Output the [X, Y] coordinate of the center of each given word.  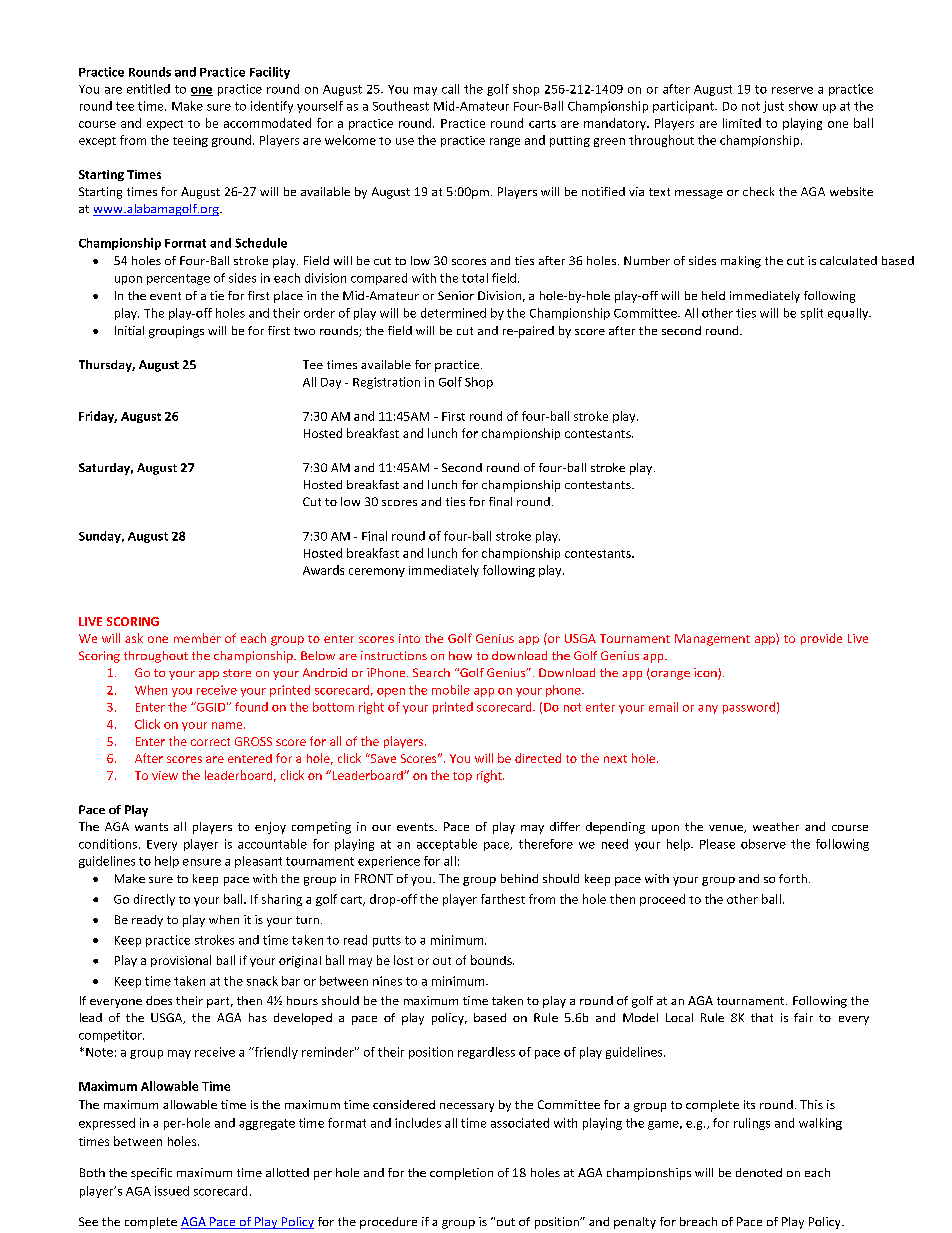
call [450, 89]
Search [431, 672]
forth [793, 878]
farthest [503, 899]
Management [712, 640]
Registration [386, 383]
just [773, 107]
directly [154, 900]
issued [172, 1191]
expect [165, 125]
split [812, 314]
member [197, 638]
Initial [129, 330]
